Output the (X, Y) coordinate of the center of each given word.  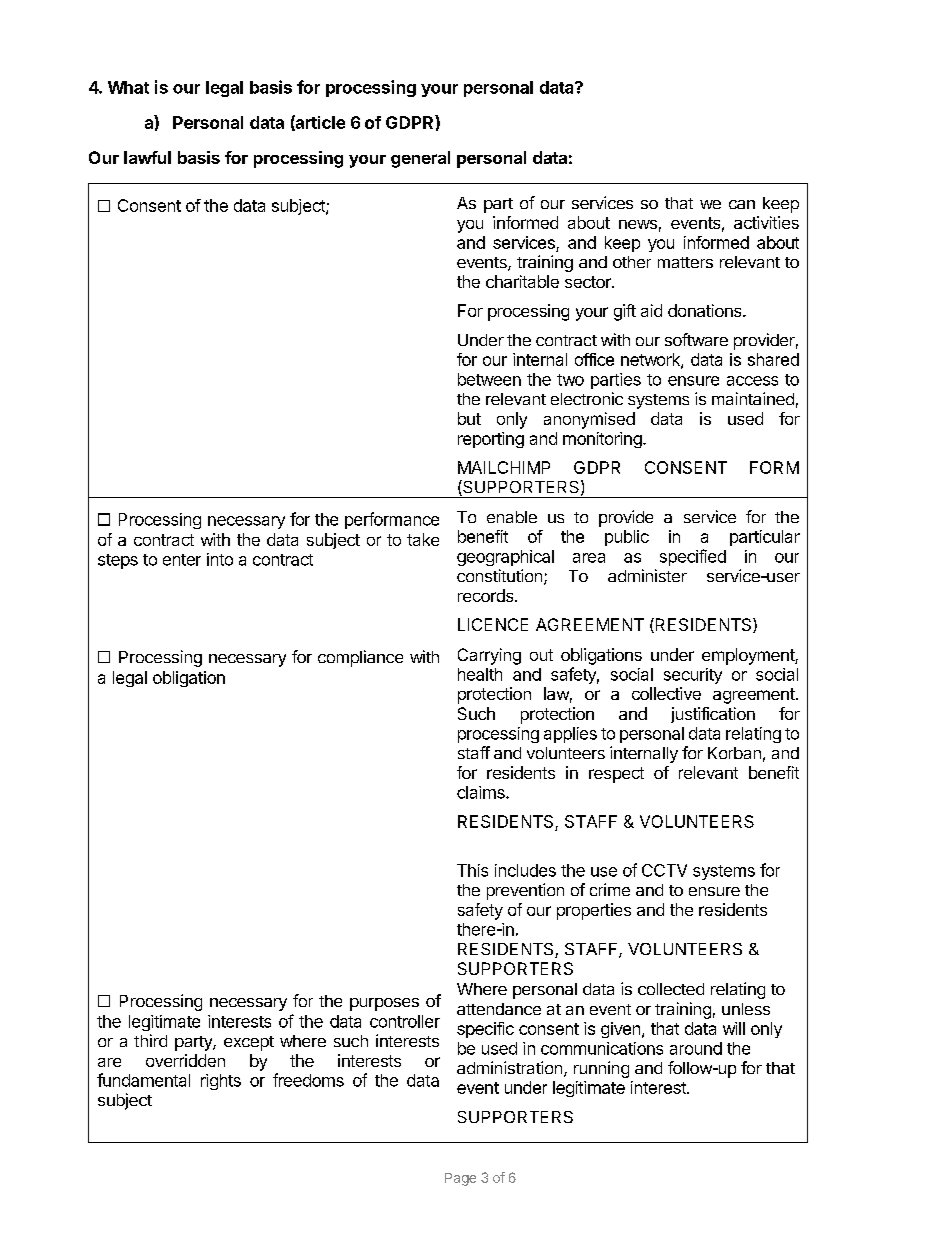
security (693, 676)
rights (221, 1082)
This (472, 870)
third (150, 1040)
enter (182, 560)
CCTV (664, 870)
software (696, 339)
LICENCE (493, 624)
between (489, 379)
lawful (147, 157)
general (420, 159)
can (742, 204)
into (220, 559)
